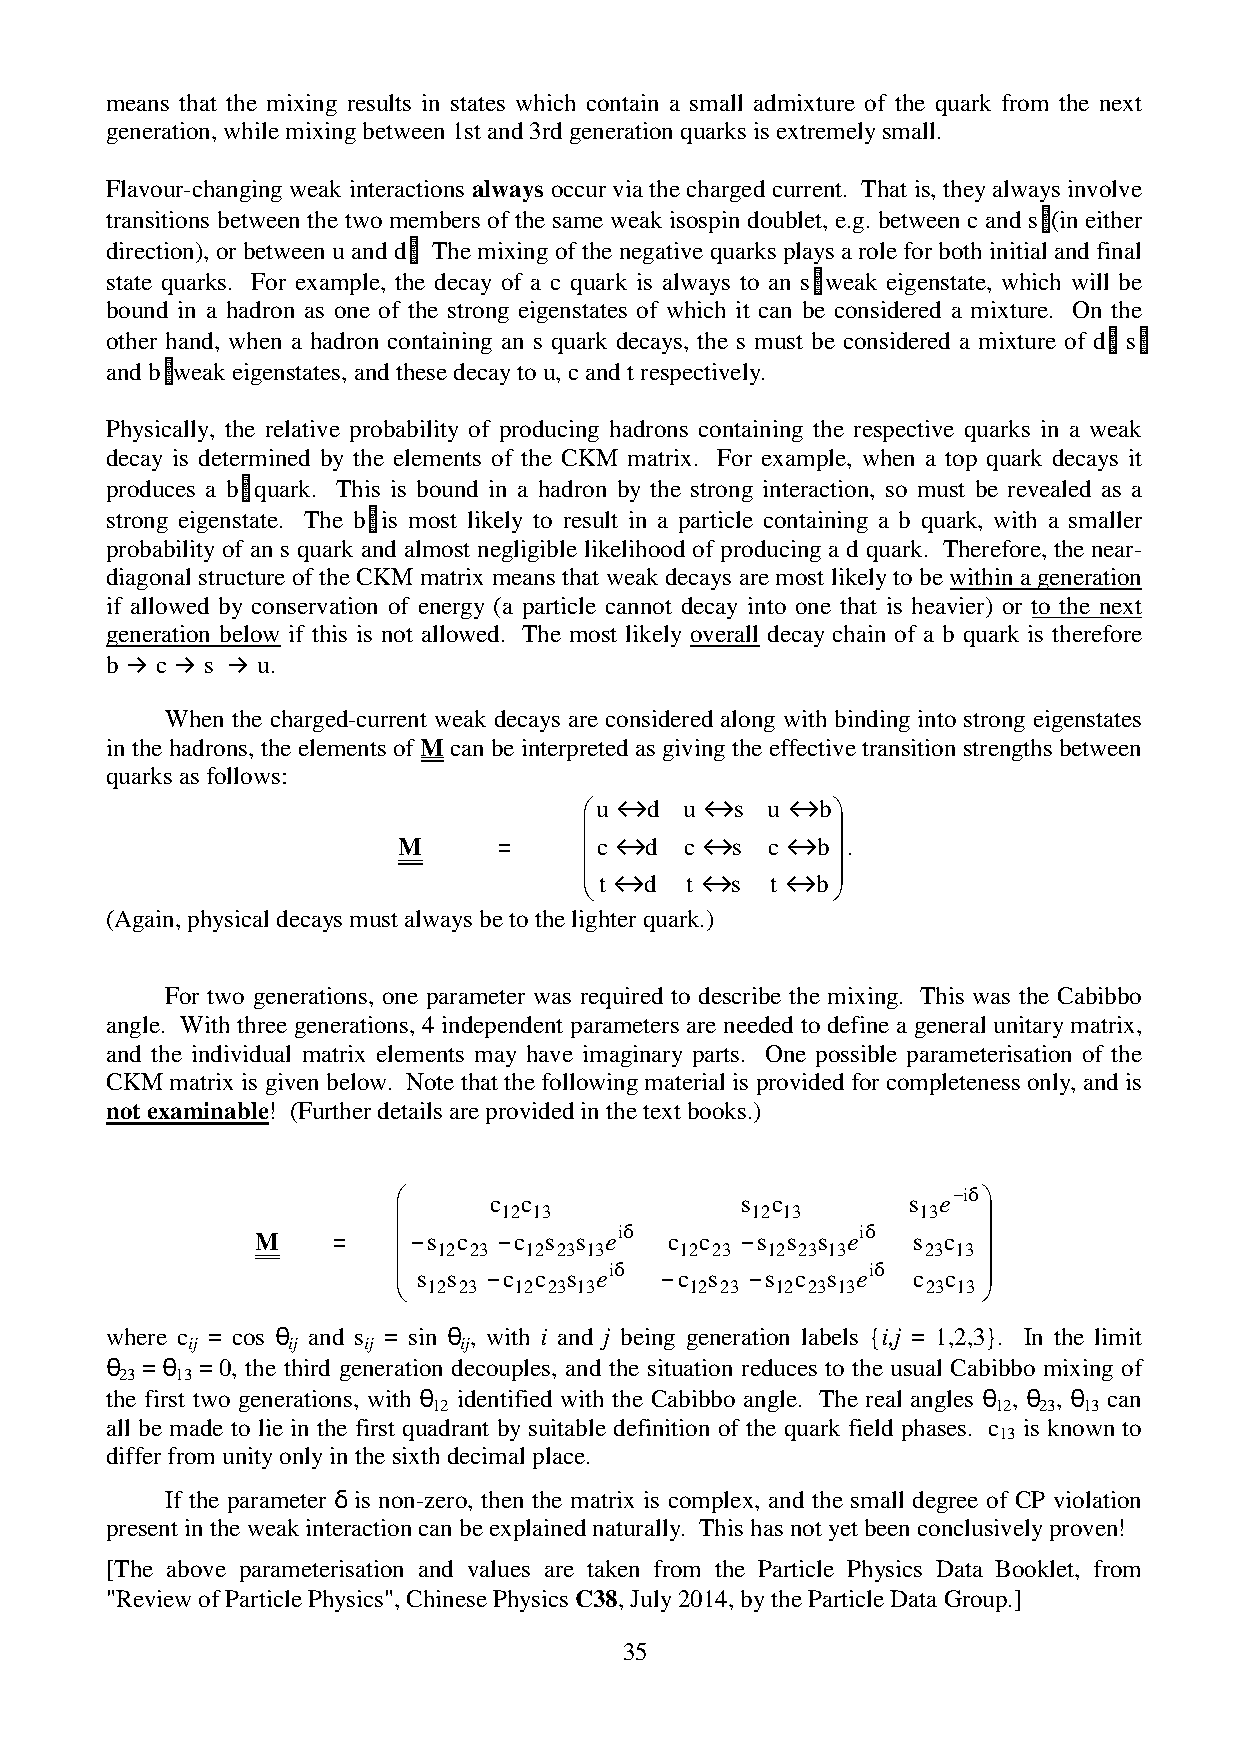 The height and width of the image is (1755, 1240). I want to click on Booklet, so click(1036, 1568).
